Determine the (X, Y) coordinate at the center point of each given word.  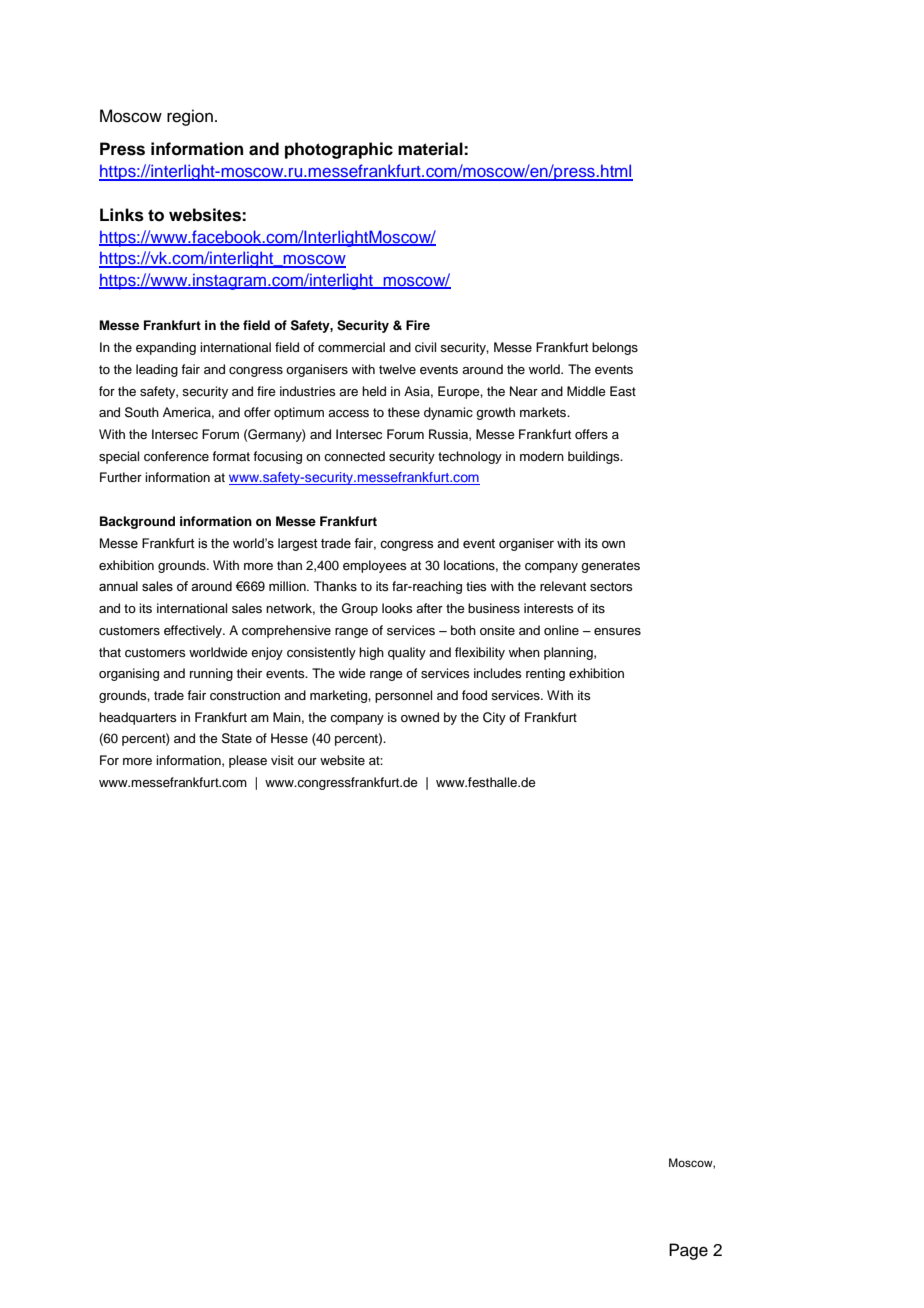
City (494, 718)
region (190, 117)
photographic (339, 150)
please (248, 761)
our (307, 761)
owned (420, 717)
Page (688, 1251)
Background (137, 522)
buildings (595, 457)
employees (375, 566)
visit (282, 760)
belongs (615, 348)
